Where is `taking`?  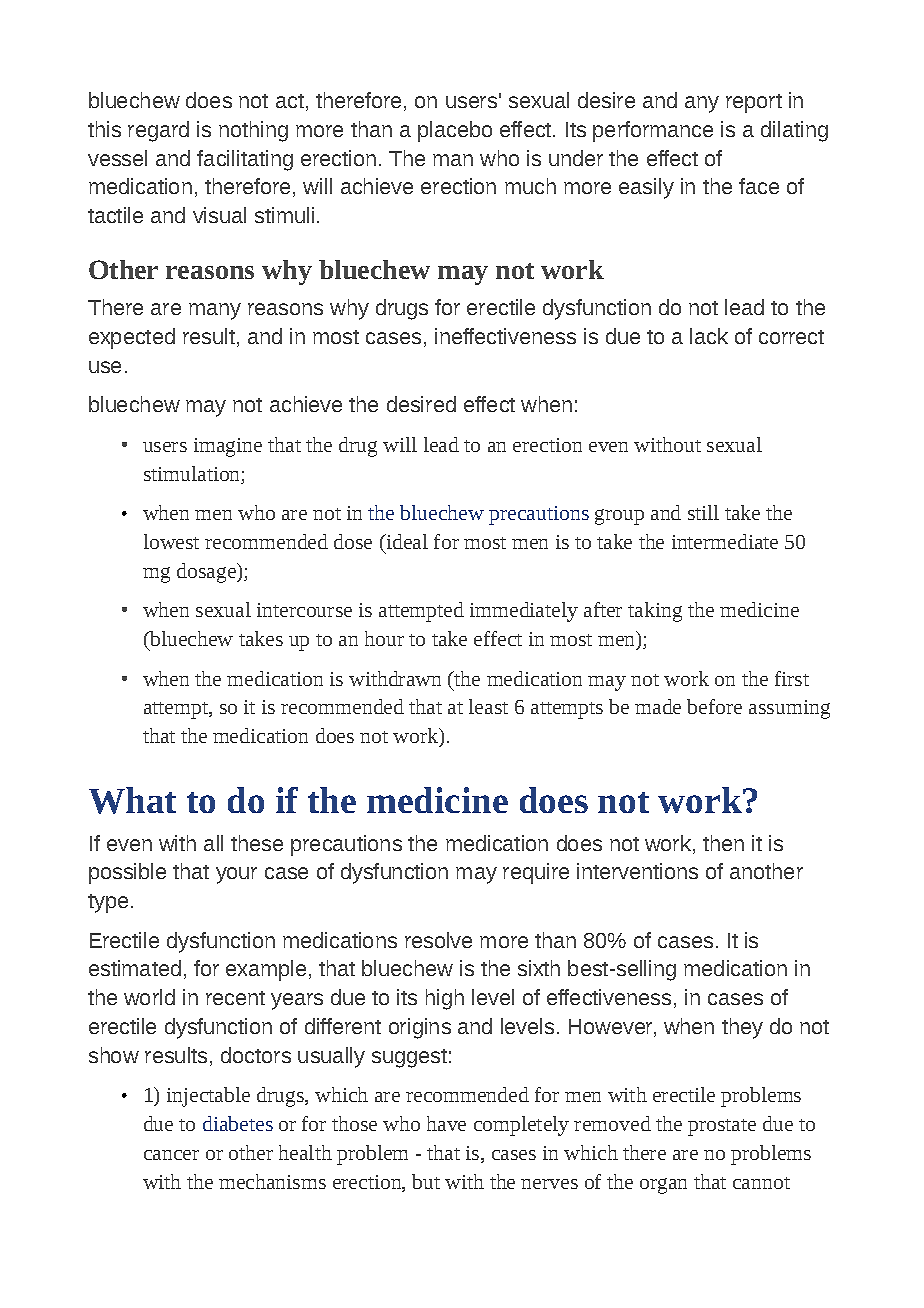
taking is located at coordinates (655, 612).
